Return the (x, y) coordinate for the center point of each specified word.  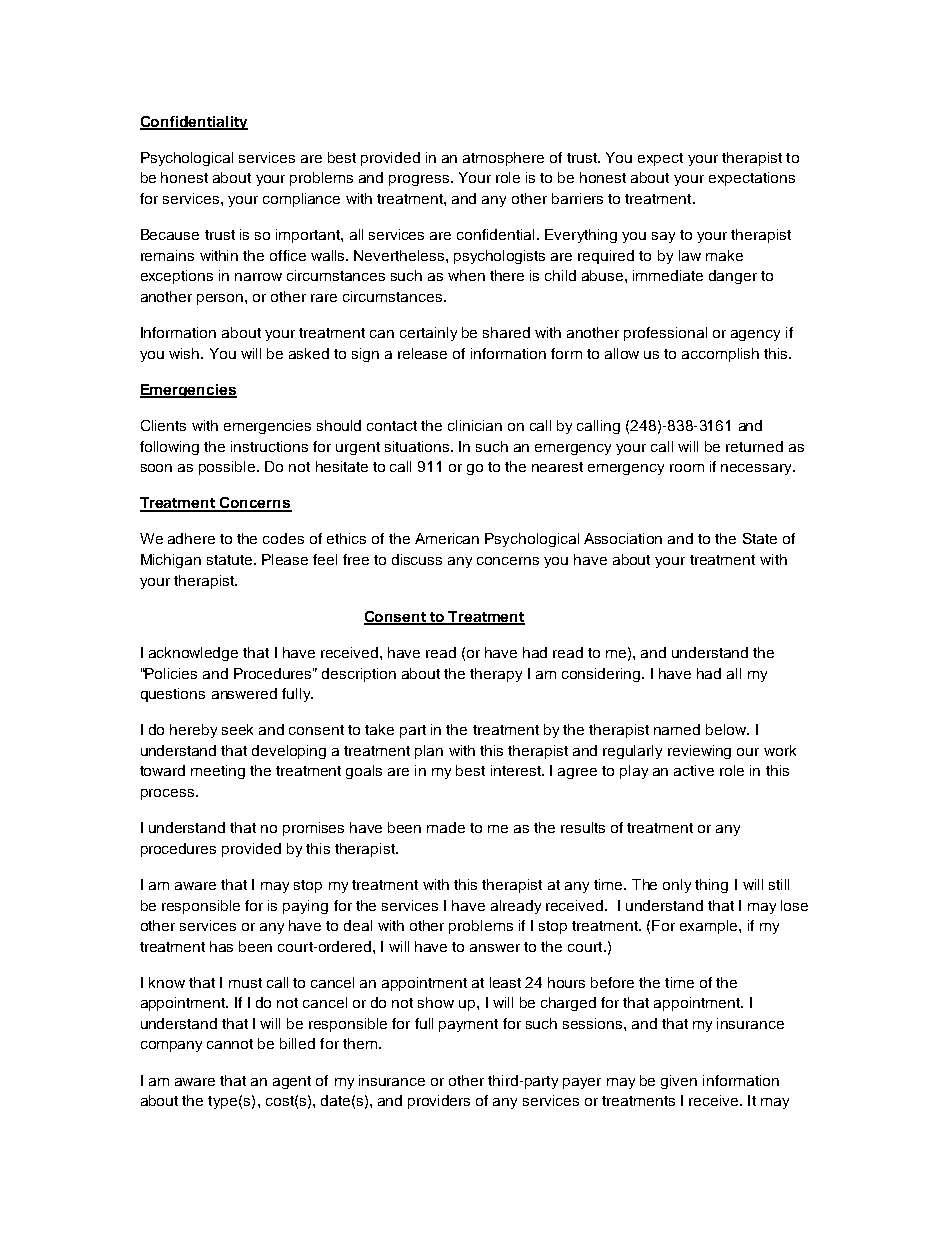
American (447, 538)
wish (185, 353)
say (663, 237)
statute (231, 560)
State (760, 538)
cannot (230, 1044)
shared (506, 332)
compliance (301, 200)
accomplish (720, 355)
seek (237, 729)
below (727, 729)
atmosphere (503, 159)
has (221, 946)
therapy (496, 675)
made (446, 827)
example (710, 927)
